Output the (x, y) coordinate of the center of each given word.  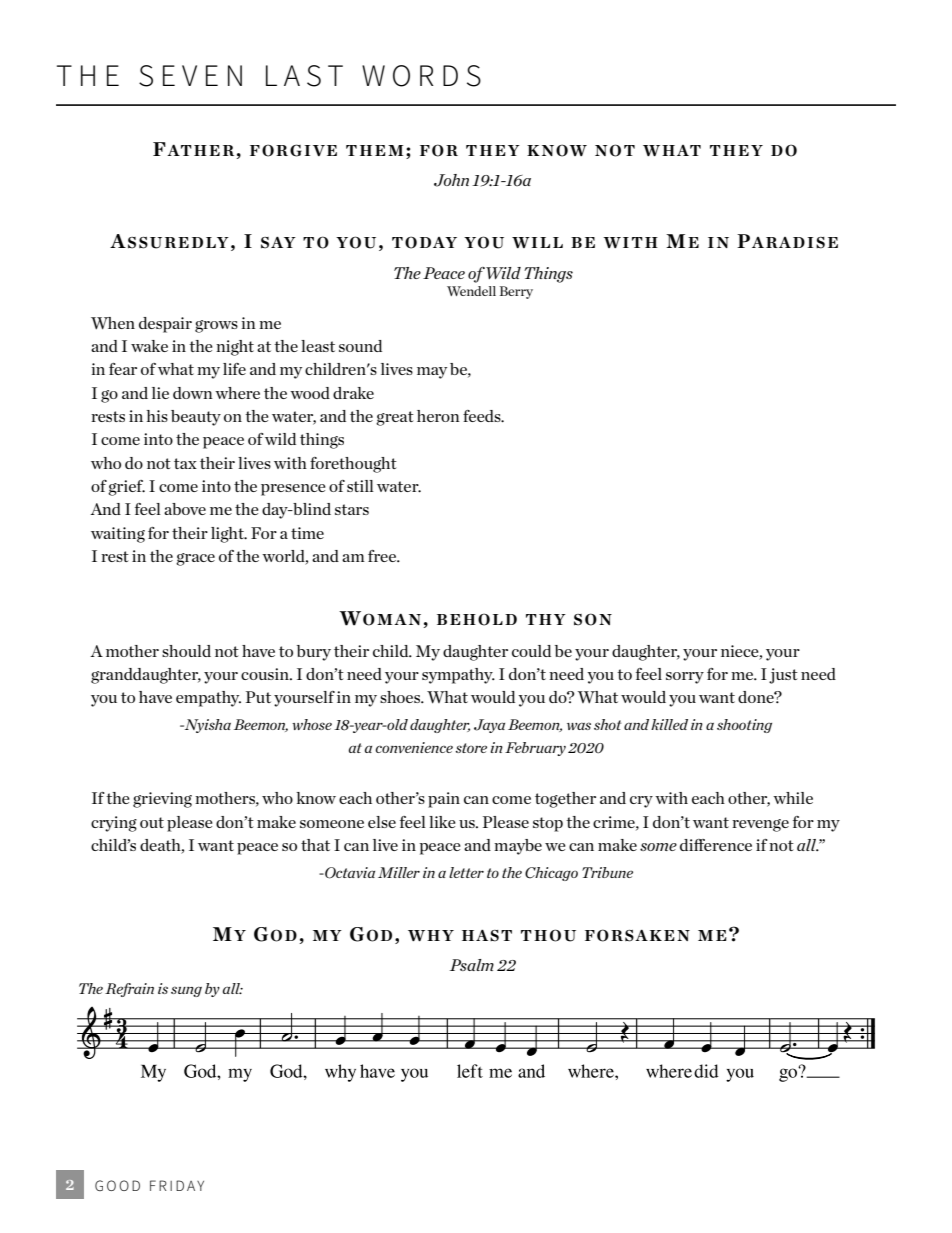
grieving (162, 800)
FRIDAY (177, 1185)
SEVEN (190, 76)
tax (185, 463)
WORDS (421, 76)
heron (438, 416)
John (451, 180)
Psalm (472, 965)
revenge (760, 825)
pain (444, 800)
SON (593, 619)
